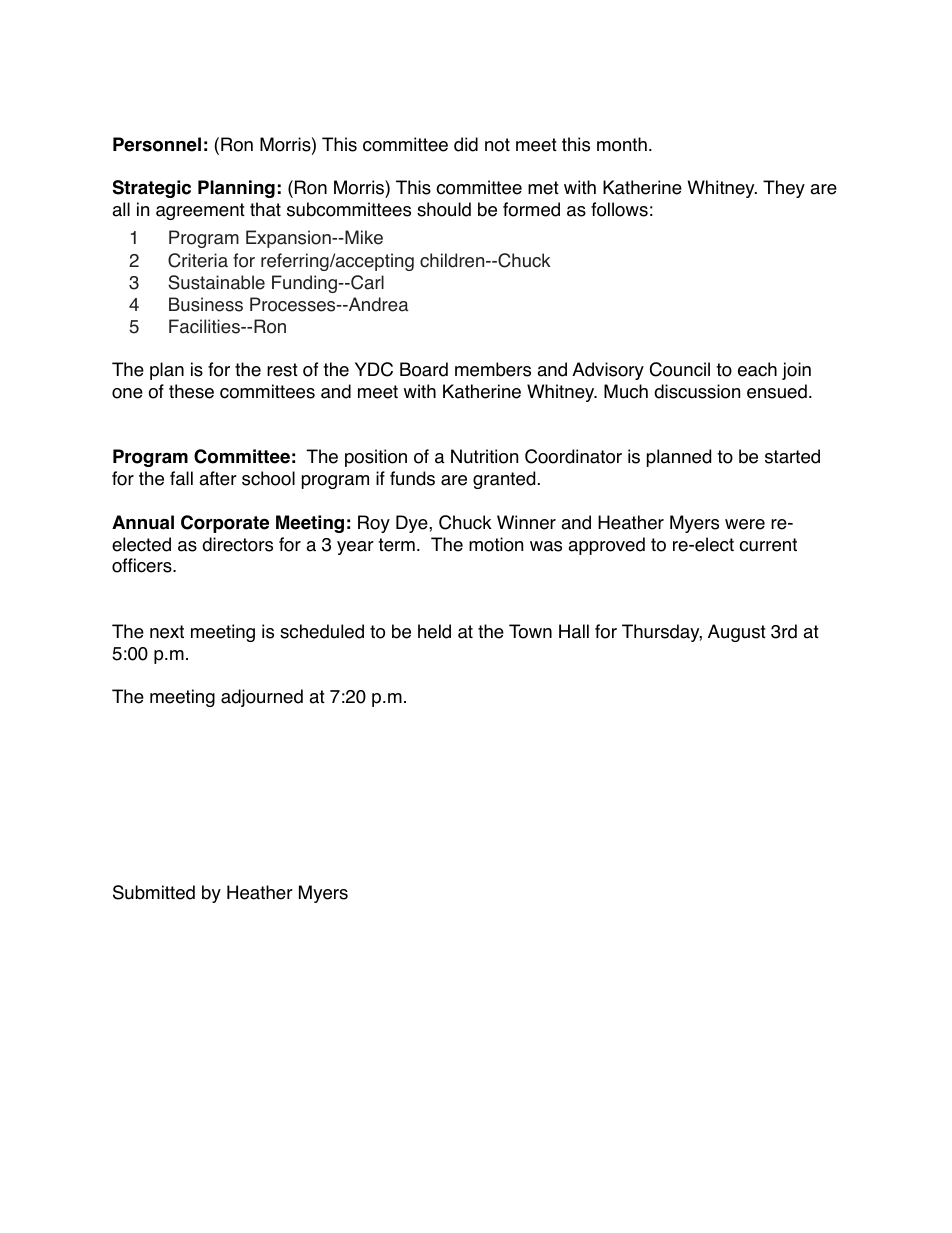 This page has height=1233, width=952. Describe the element at coordinates (413, 524) in the page. I see `Dye` at that location.
